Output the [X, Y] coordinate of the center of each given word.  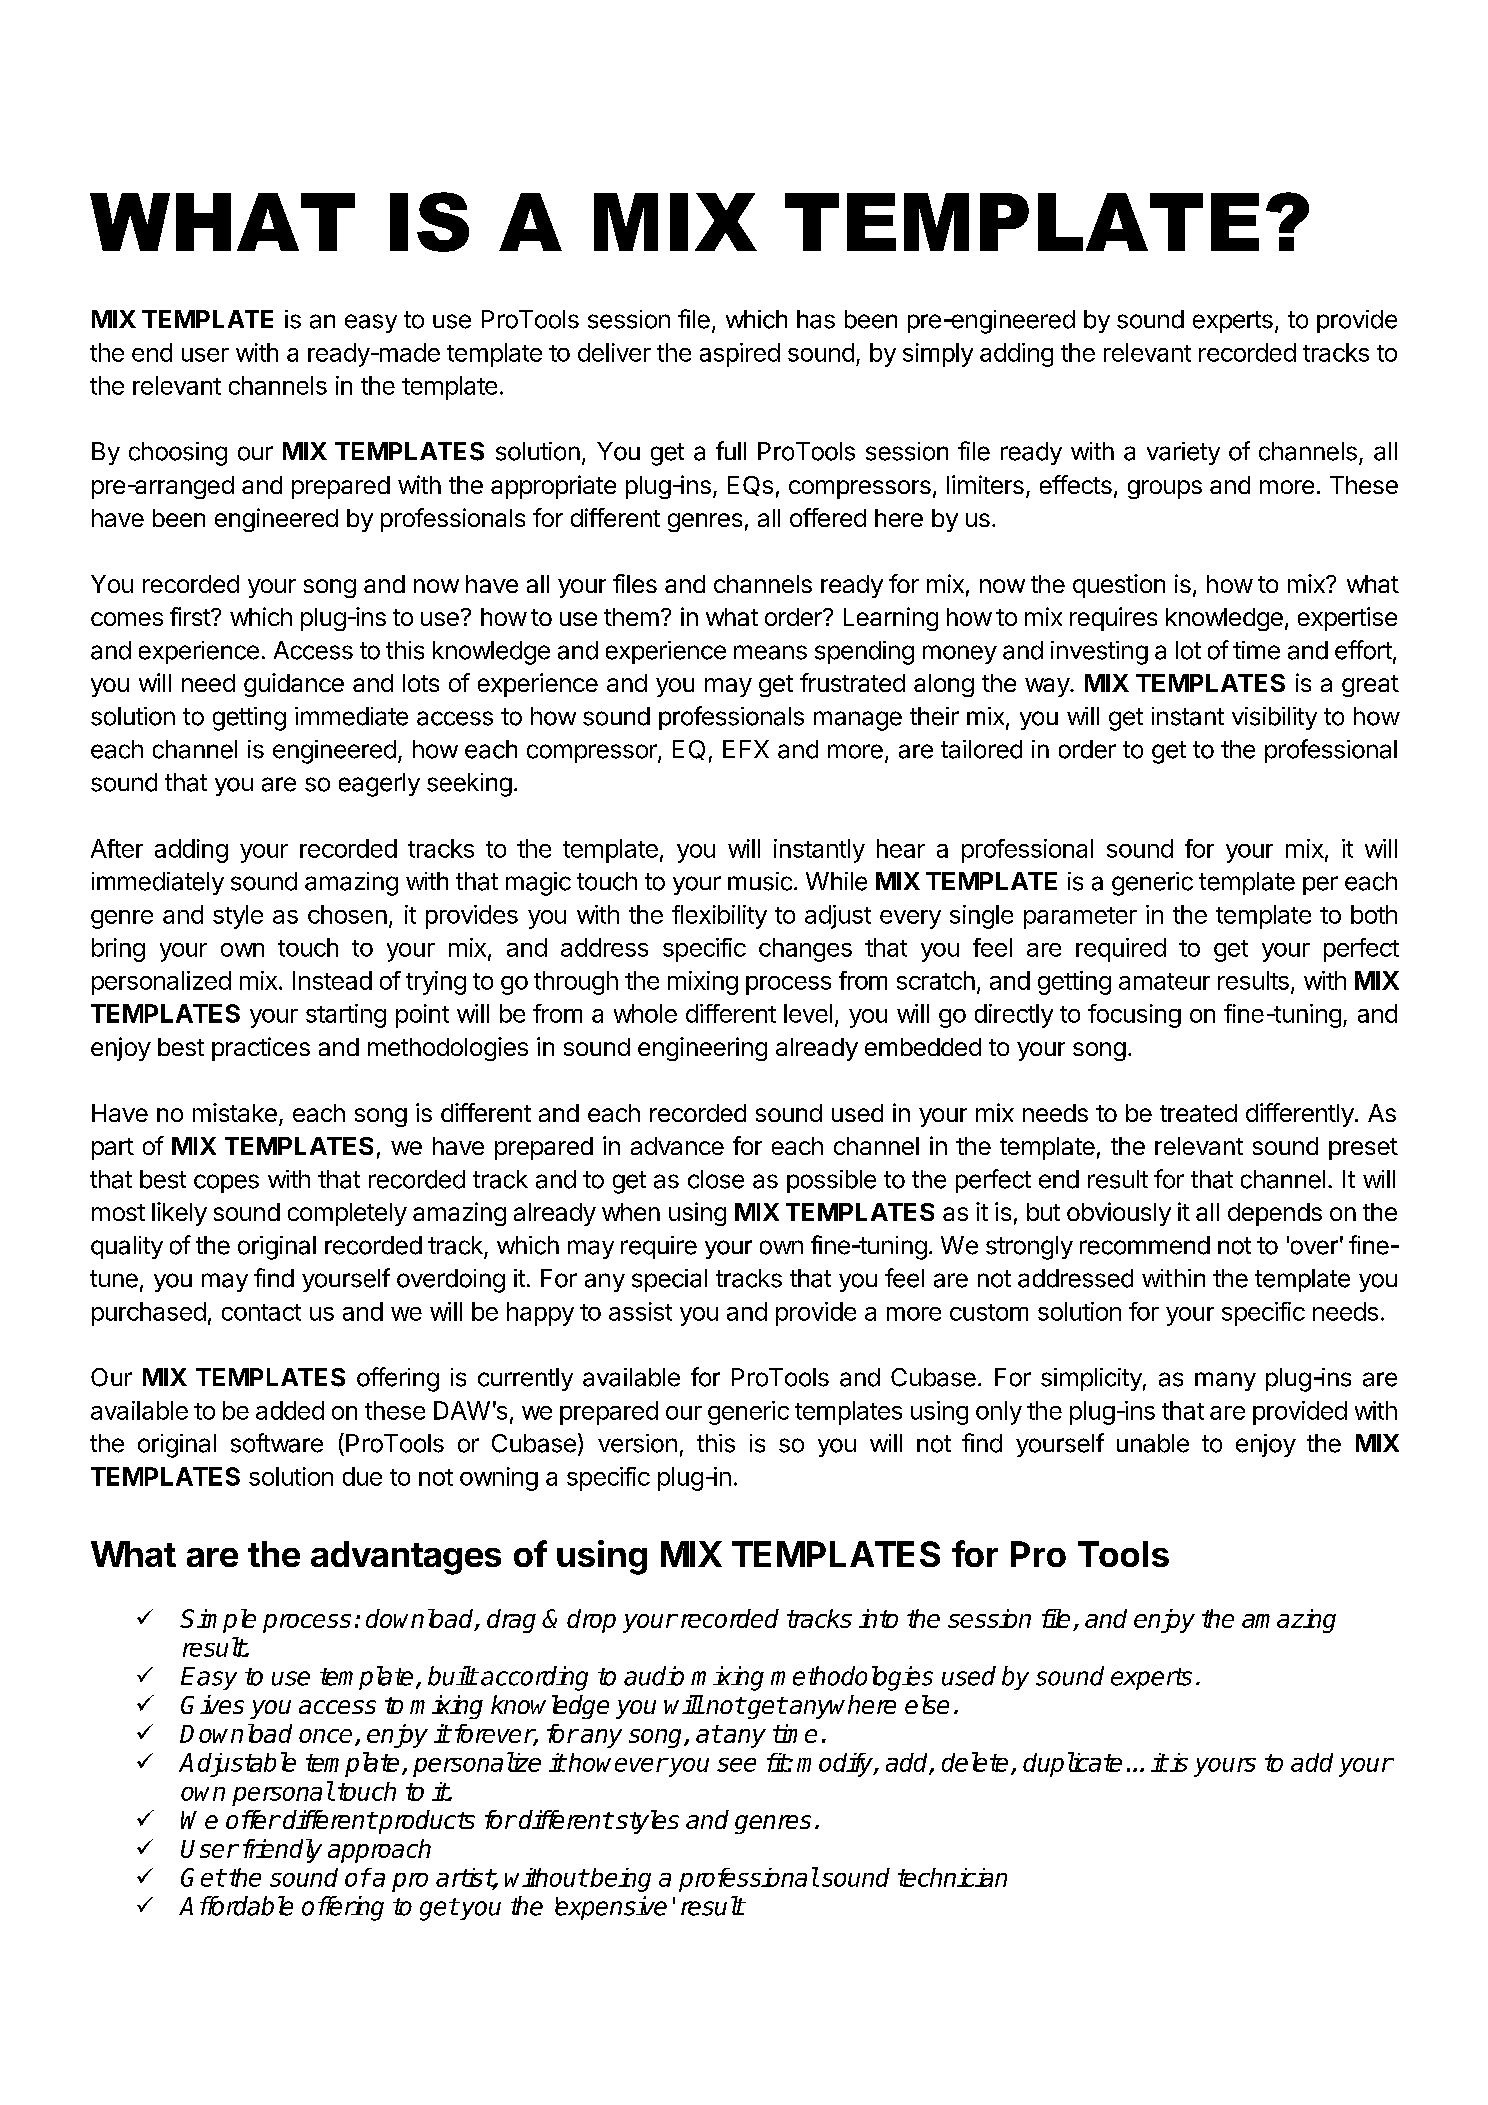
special [669, 1280]
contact [261, 1312]
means [770, 652]
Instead [332, 980]
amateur [1164, 981]
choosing [178, 454]
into [878, 1618]
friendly [282, 1851]
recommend [1145, 1245]
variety [1183, 453]
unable [1153, 1443]
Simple [218, 1621]
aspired [740, 355]
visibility [1274, 718]
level [808, 1013]
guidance [294, 685]
